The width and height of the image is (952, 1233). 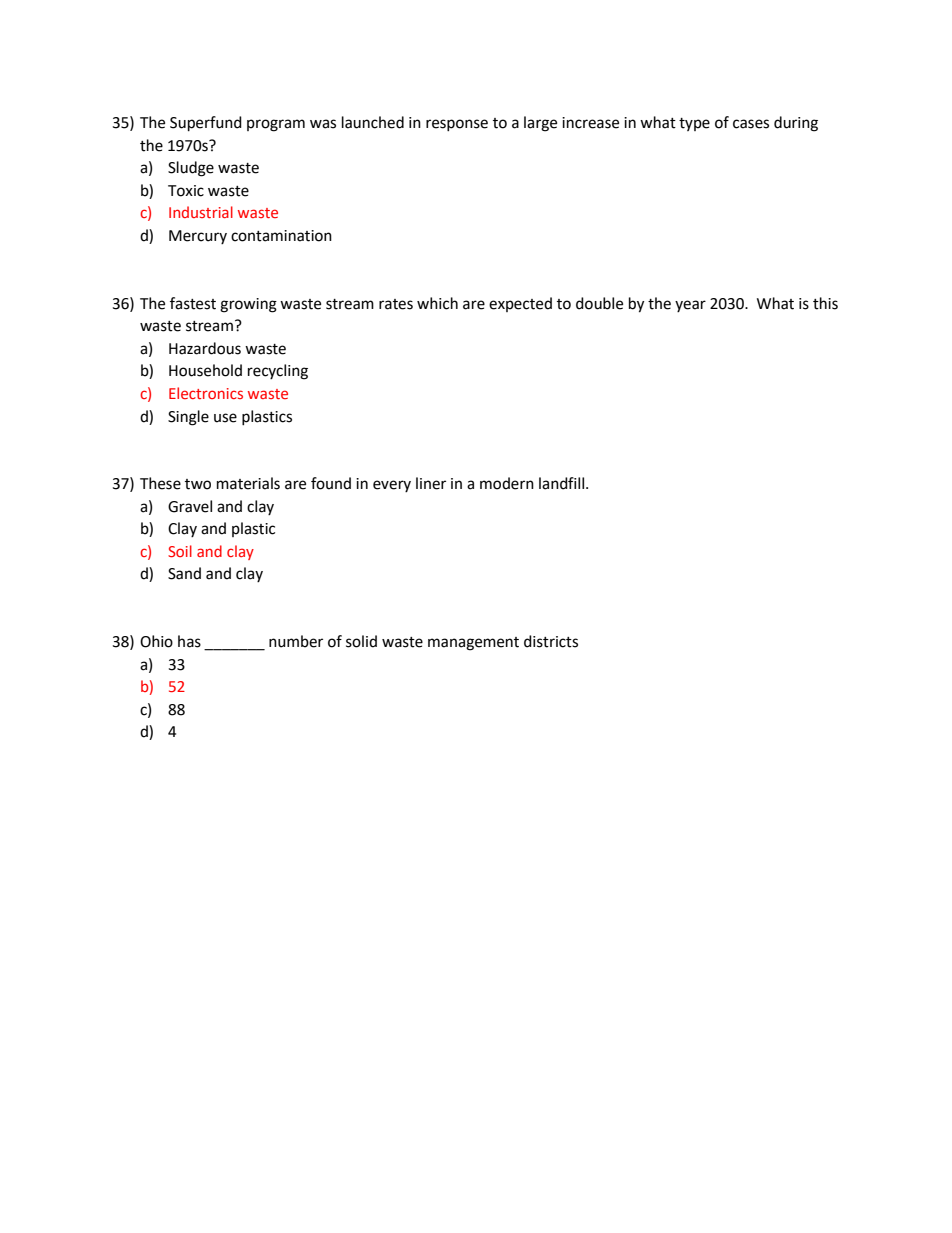 I want to click on Electronics, so click(x=206, y=393).
